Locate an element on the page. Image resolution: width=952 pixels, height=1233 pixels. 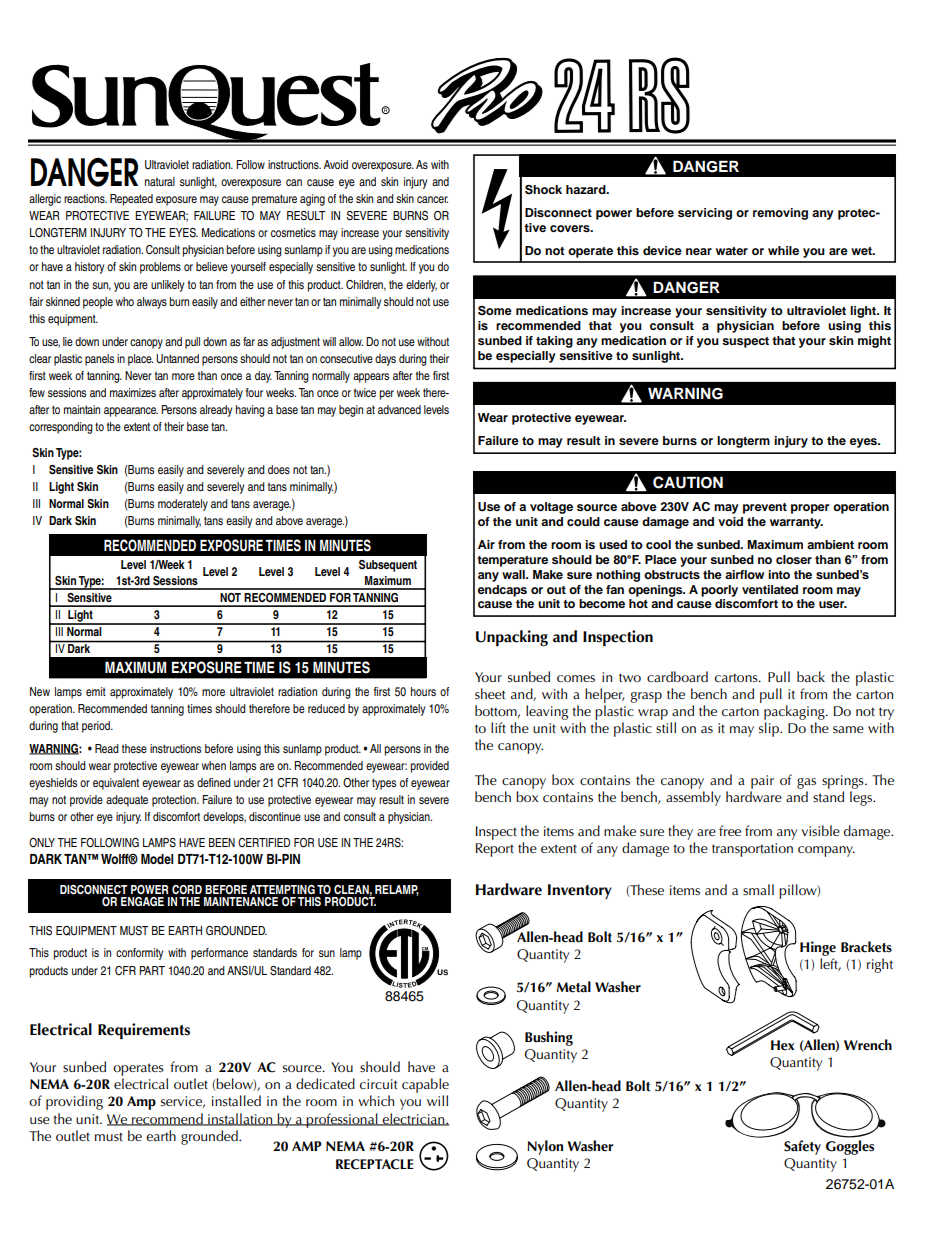
suspect is located at coordinates (745, 342).
